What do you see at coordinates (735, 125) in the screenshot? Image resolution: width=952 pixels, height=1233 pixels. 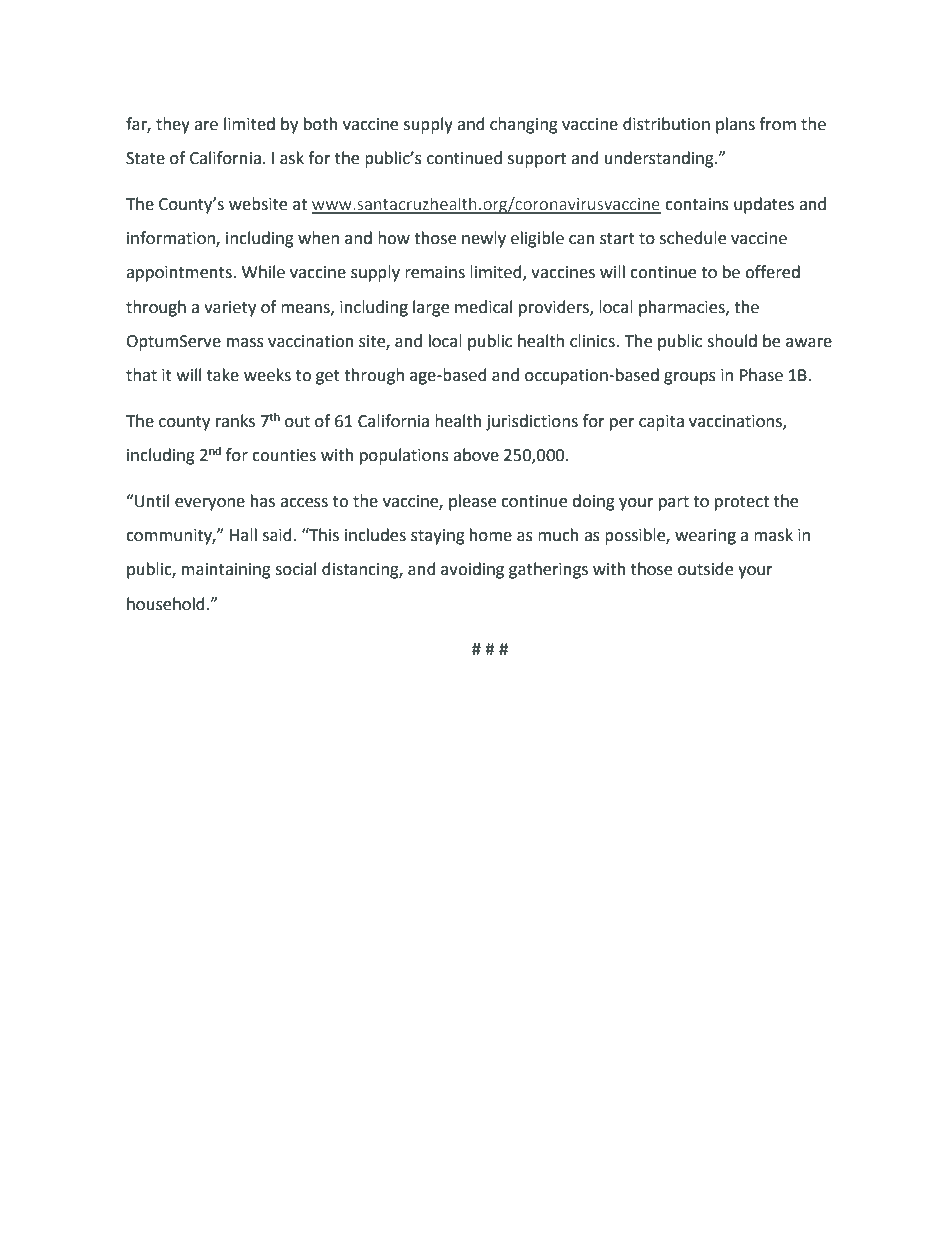 I see `plans` at bounding box center [735, 125].
